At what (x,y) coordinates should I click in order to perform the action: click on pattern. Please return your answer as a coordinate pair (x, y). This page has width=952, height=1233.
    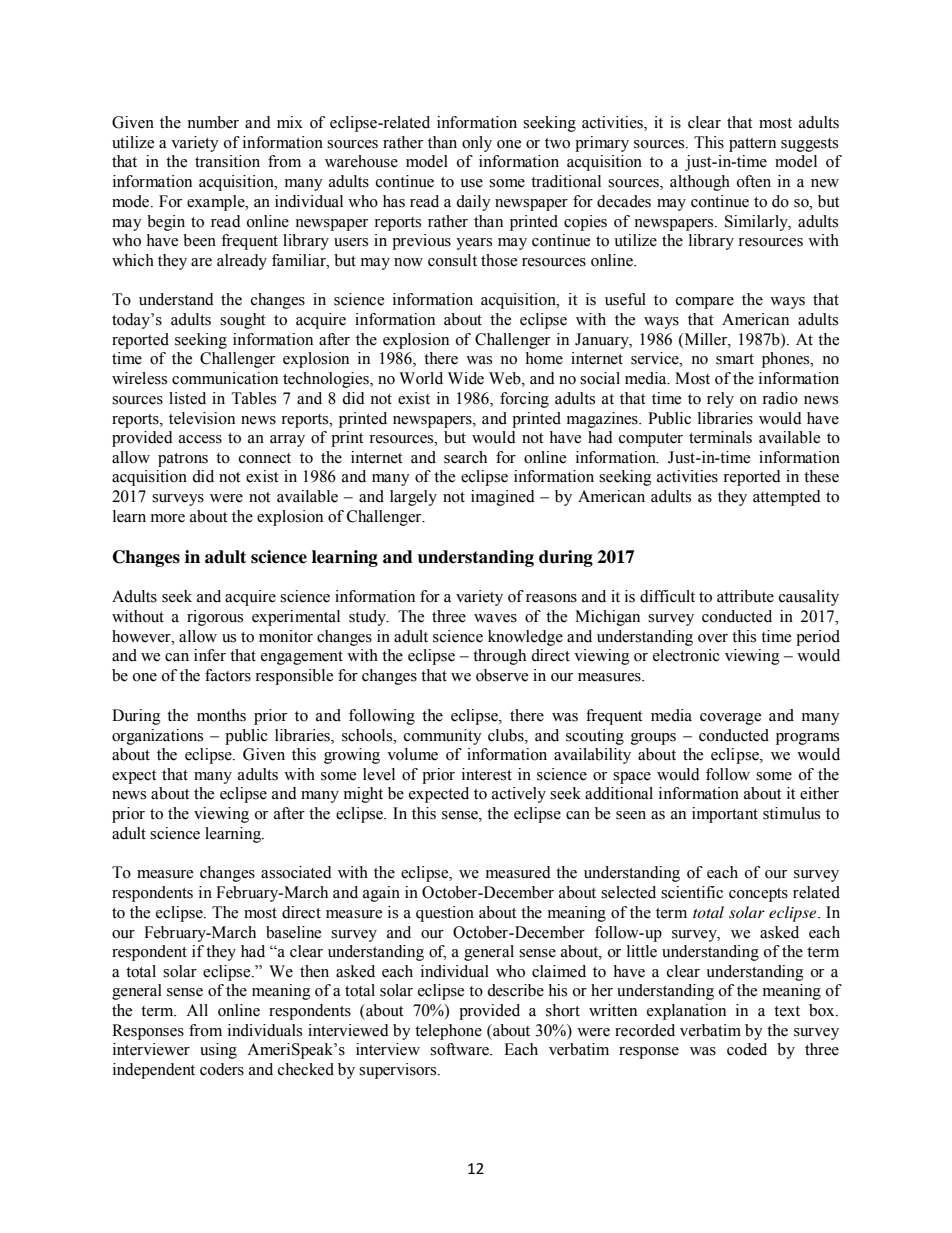
    Looking at the image, I should click on (752, 145).
